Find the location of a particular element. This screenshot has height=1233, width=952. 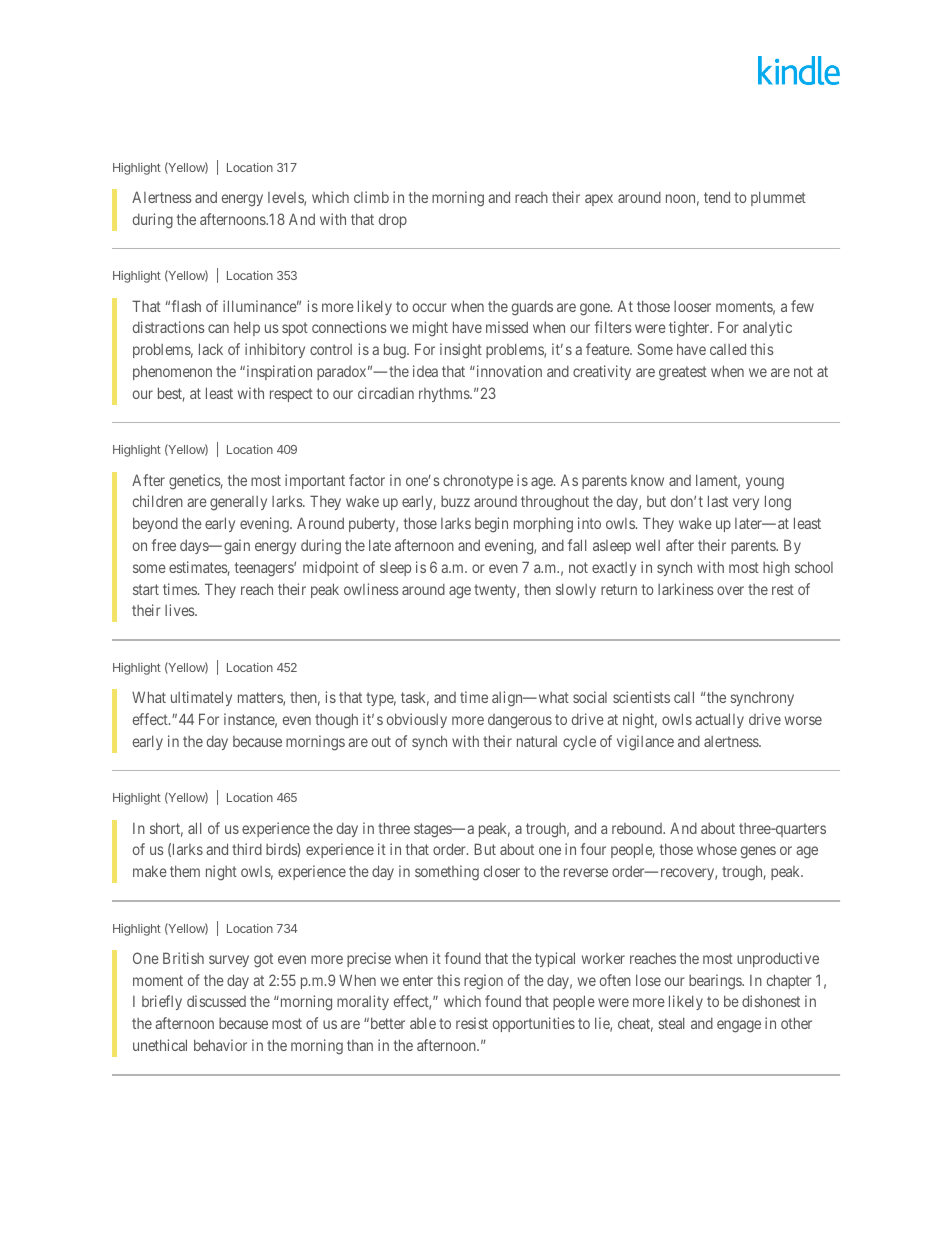

climb is located at coordinates (371, 197).
